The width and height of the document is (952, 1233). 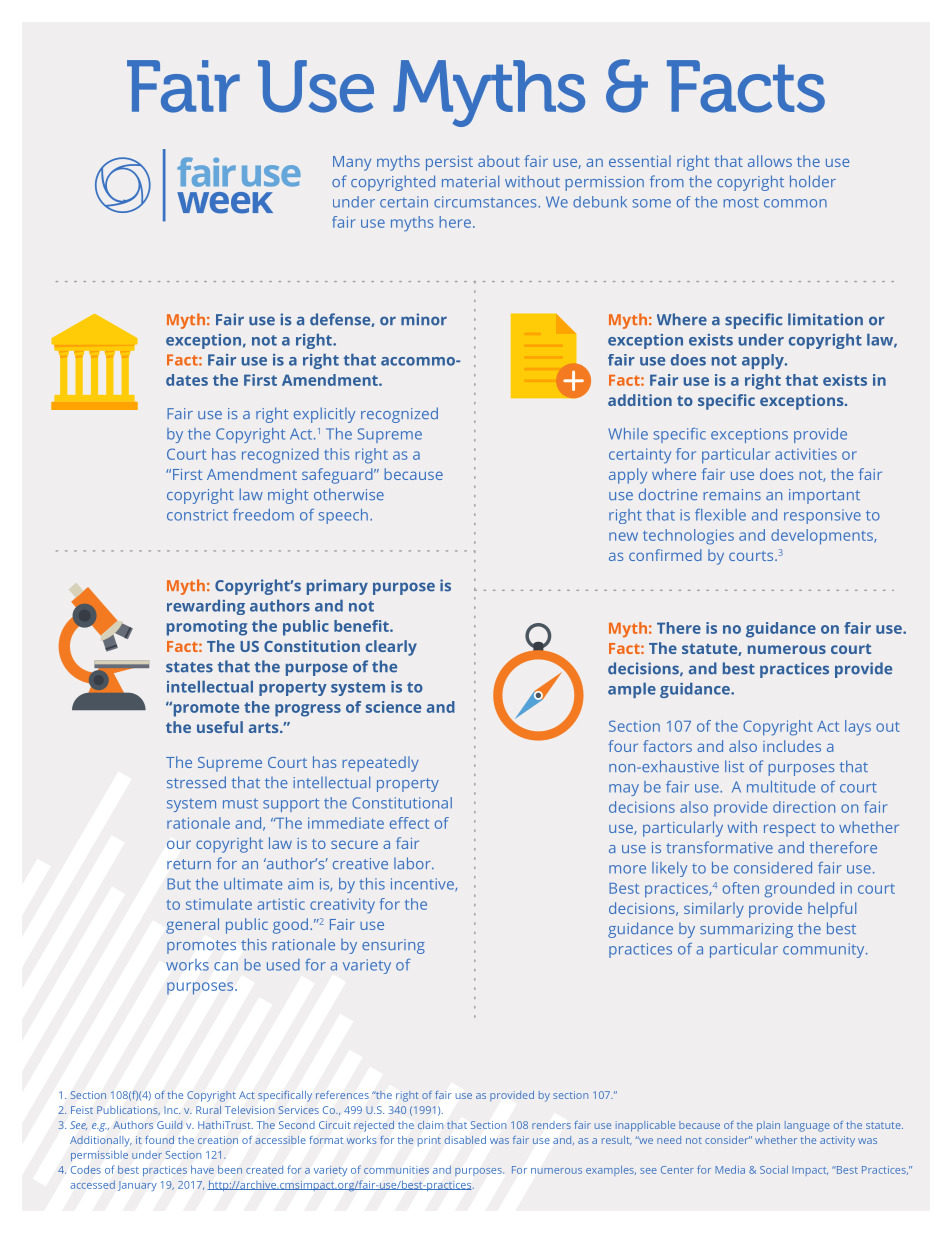 I want to click on clearly, so click(x=391, y=648).
